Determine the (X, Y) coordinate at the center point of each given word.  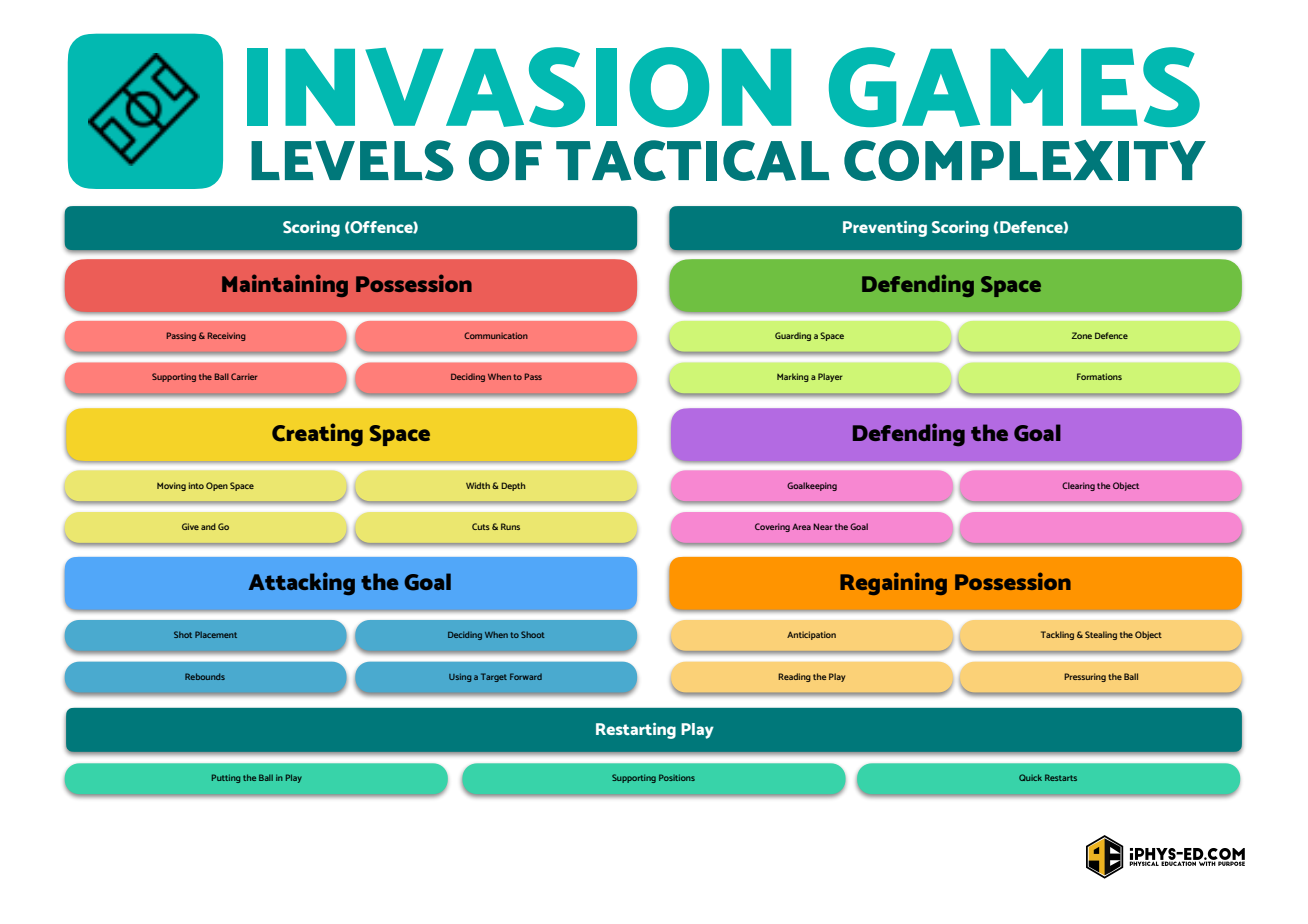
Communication (496, 335)
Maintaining (285, 285)
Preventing (885, 229)
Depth (513, 486)
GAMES (1014, 87)
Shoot (533, 634)
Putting (226, 778)
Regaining (893, 583)
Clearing (1078, 486)
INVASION (519, 87)
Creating (317, 435)
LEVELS (352, 160)
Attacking (301, 584)
